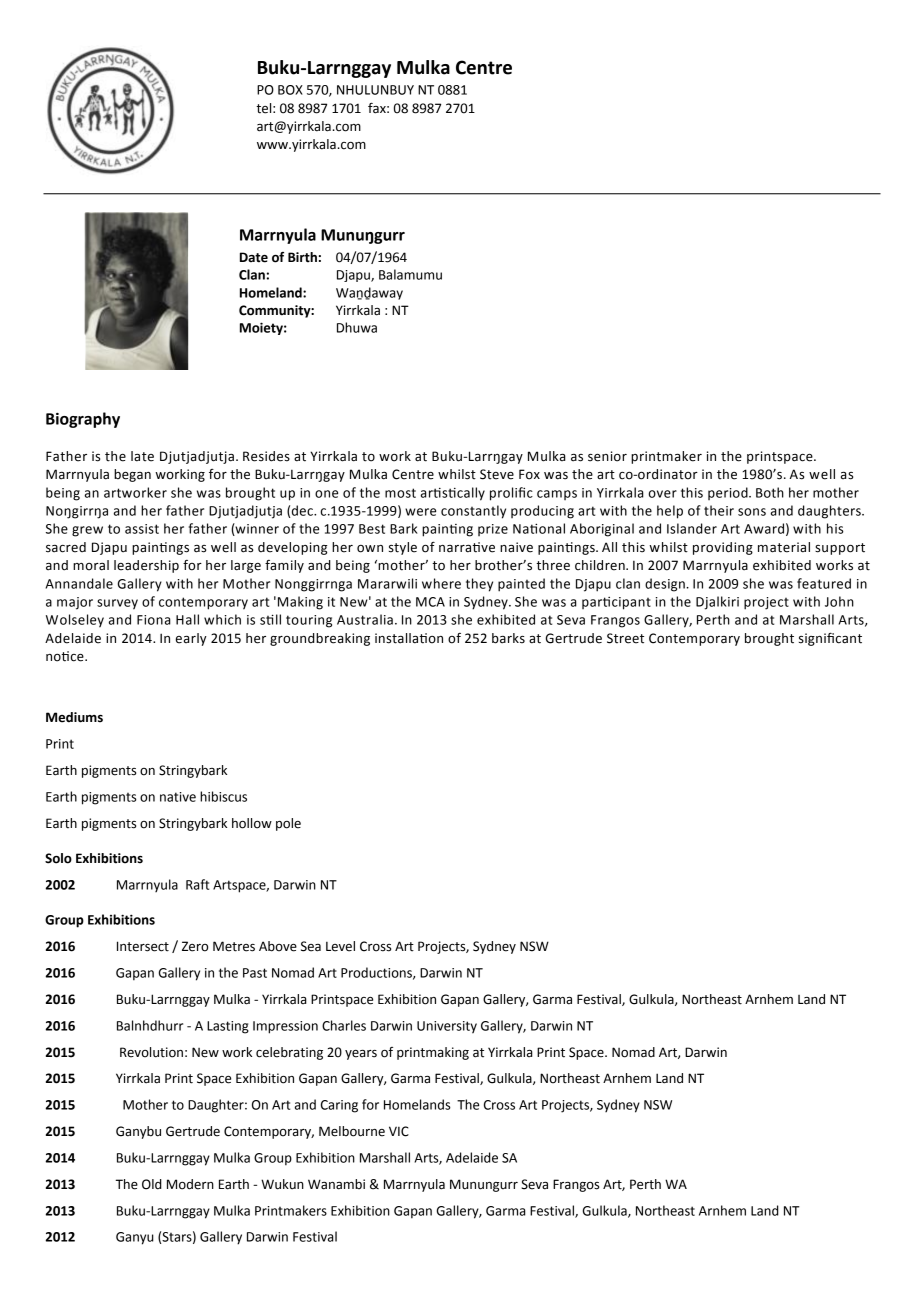  What do you see at coordinates (290, 90) in the document?
I see `BOX` at bounding box center [290, 90].
